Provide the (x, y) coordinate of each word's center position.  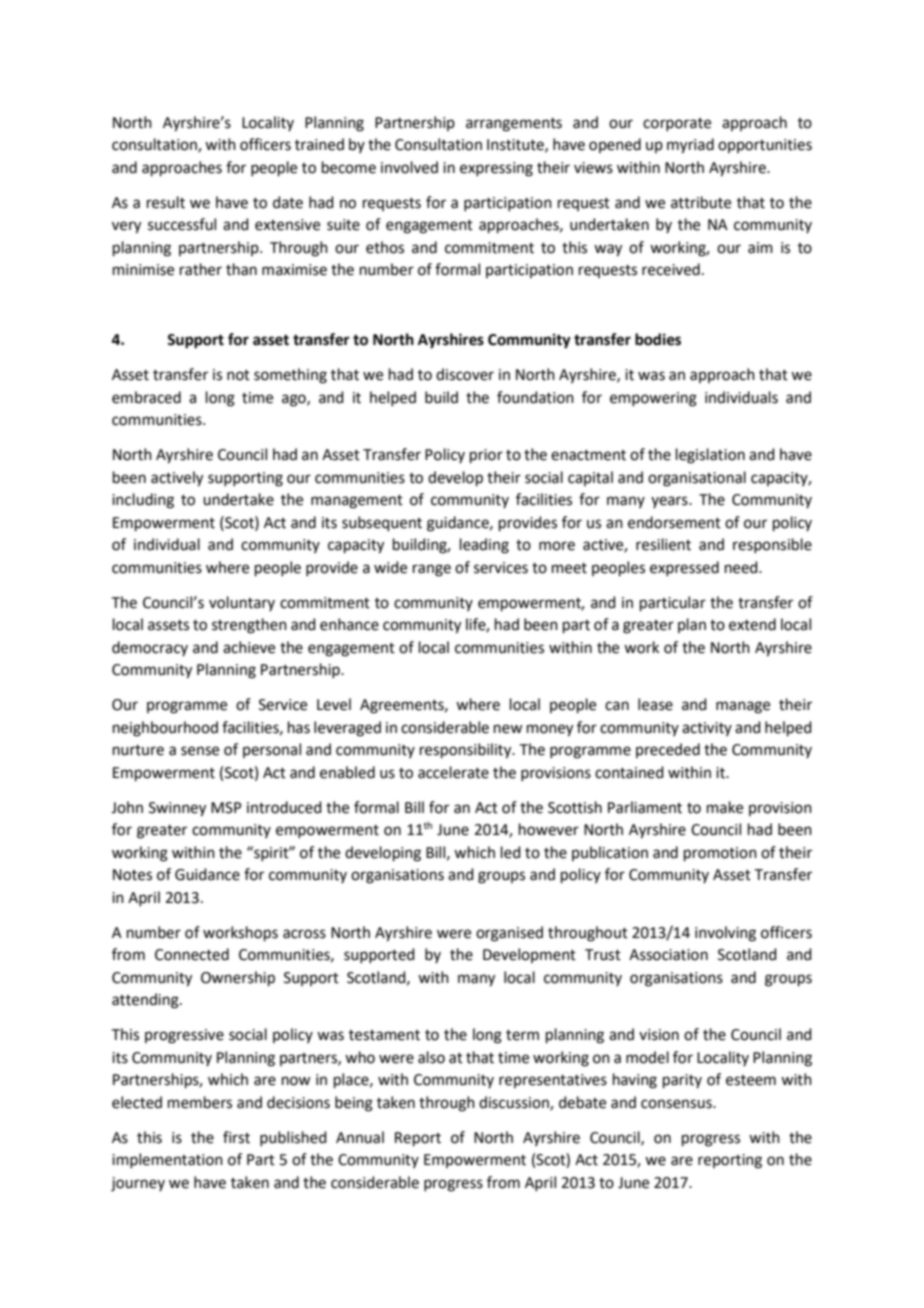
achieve (249, 647)
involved (409, 167)
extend (752, 624)
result (166, 202)
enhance (349, 624)
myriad (690, 146)
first (236, 1137)
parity (682, 1081)
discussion (515, 1103)
